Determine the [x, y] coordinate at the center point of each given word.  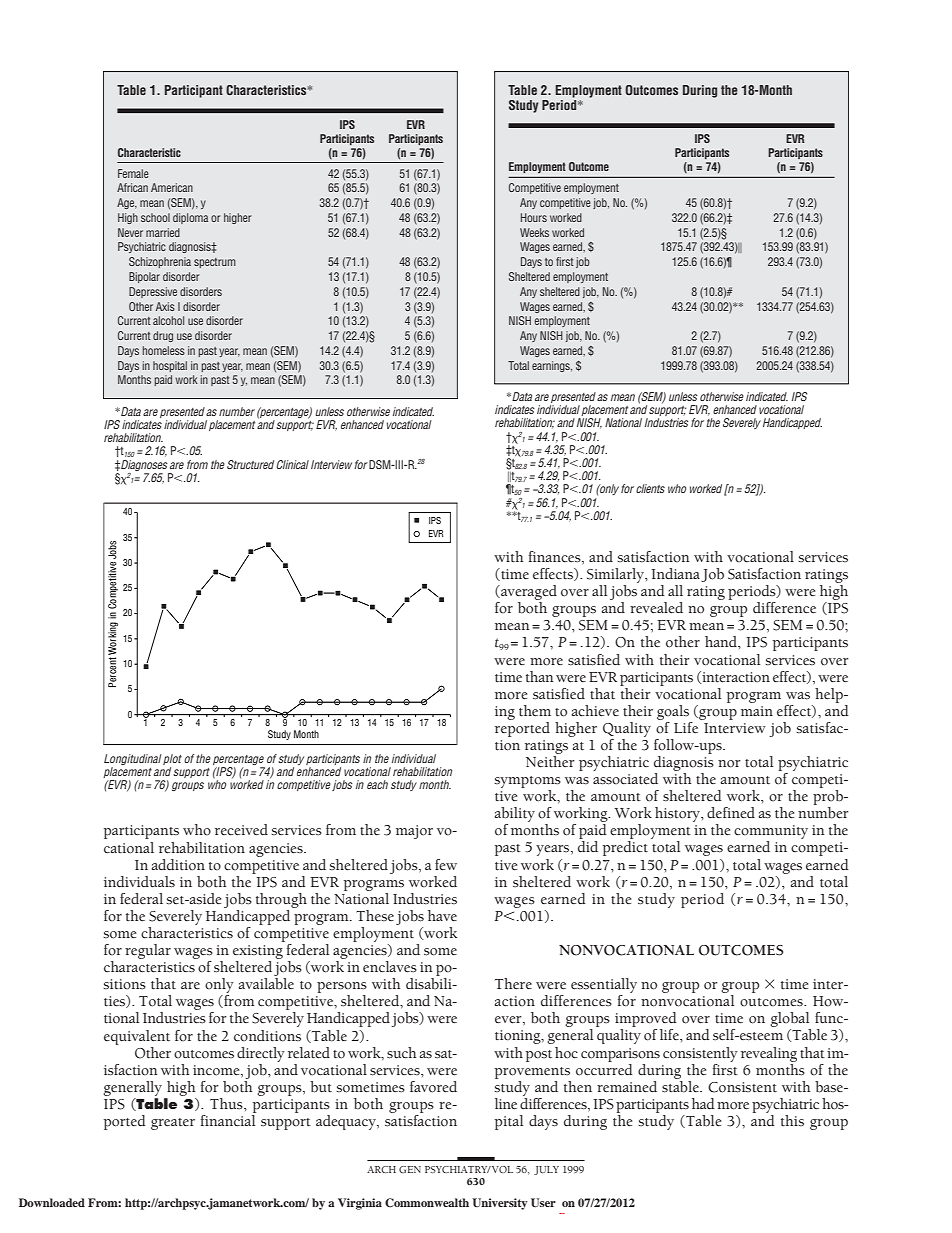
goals [673, 712]
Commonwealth [427, 1202]
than [539, 676]
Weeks [534, 232]
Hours [534, 217]
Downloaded [52, 1202]
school [155, 217]
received [241, 830]
